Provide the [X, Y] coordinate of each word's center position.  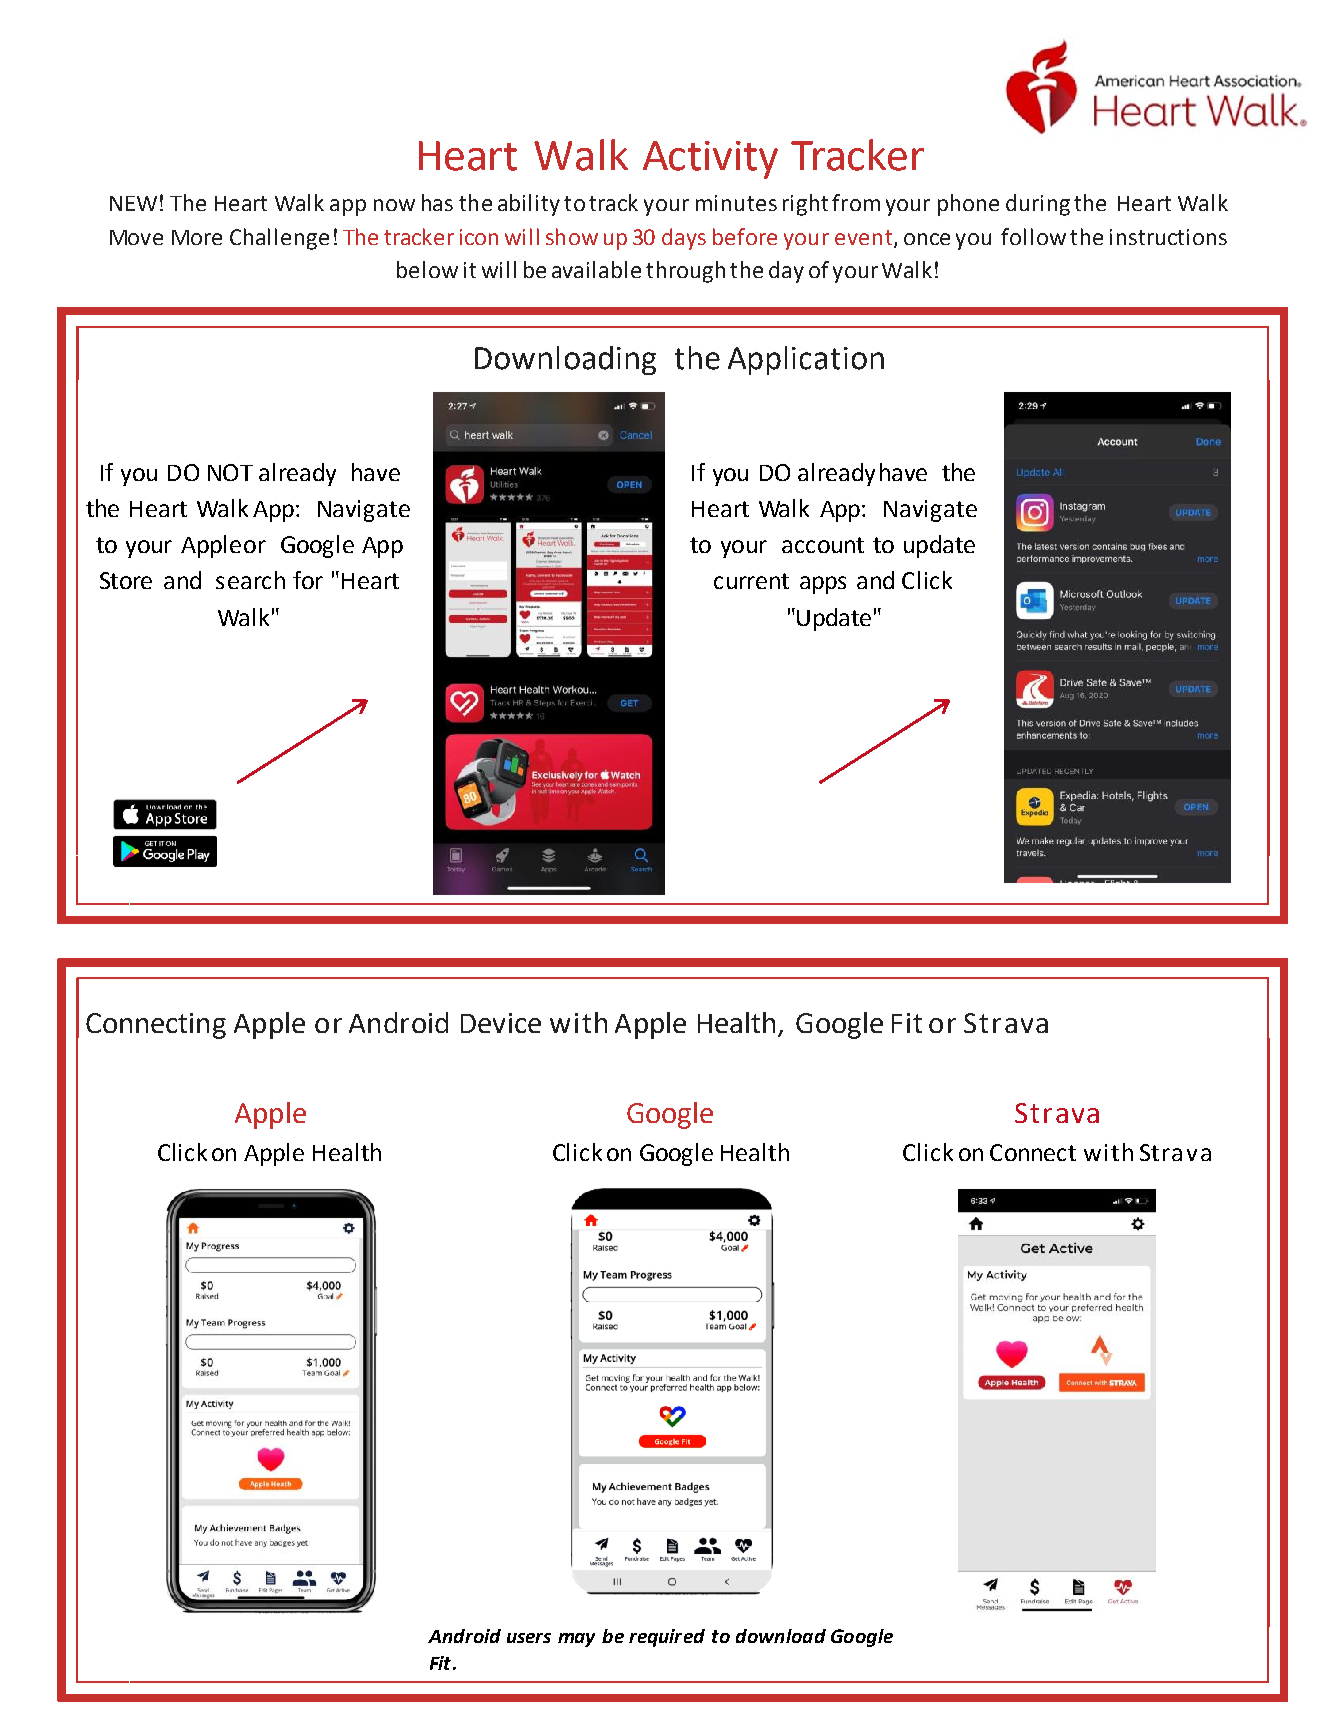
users [529, 1638]
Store [126, 580]
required [667, 1638]
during [1038, 205]
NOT [230, 472]
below [427, 269]
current [751, 581]
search [250, 580]
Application [806, 360]
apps [823, 585]
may [576, 1640]
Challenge [279, 239]
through [685, 272]
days [684, 239]
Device [501, 1023]
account [823, 545]
